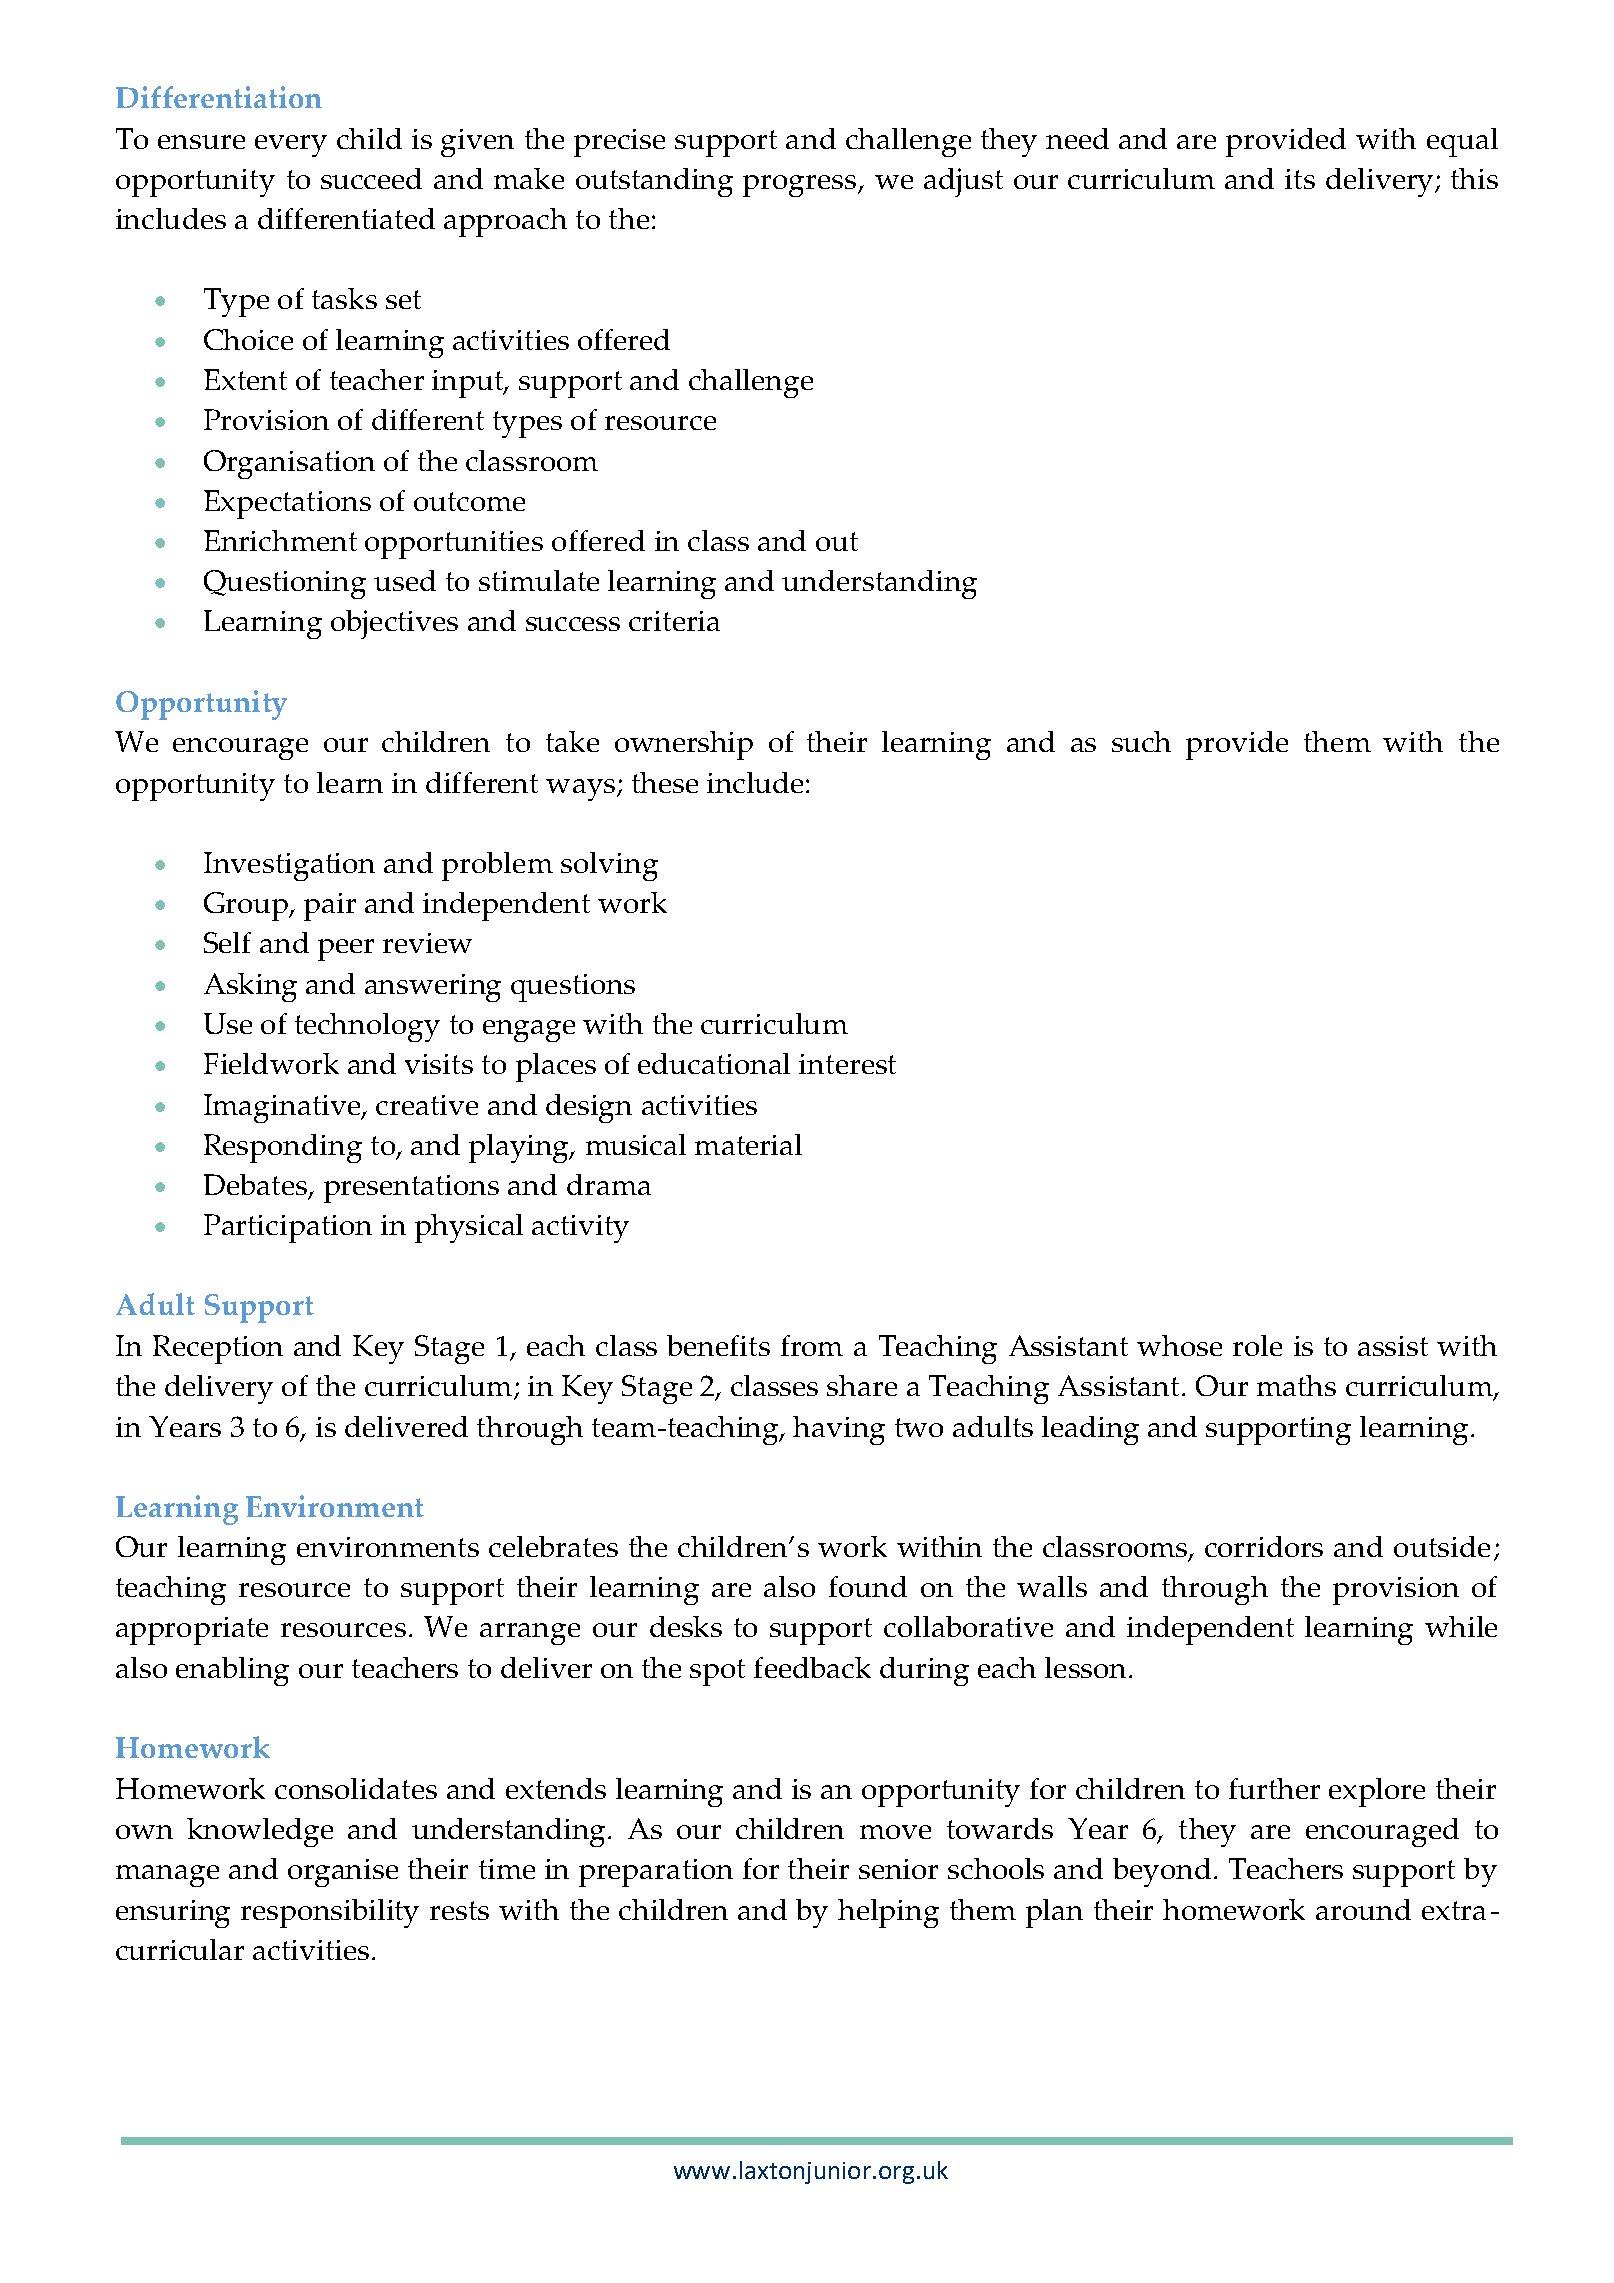 The image size is (1614, 2283). Describe the element at coordinates (218, 1349) in the page. I see `Reception` at that location.
